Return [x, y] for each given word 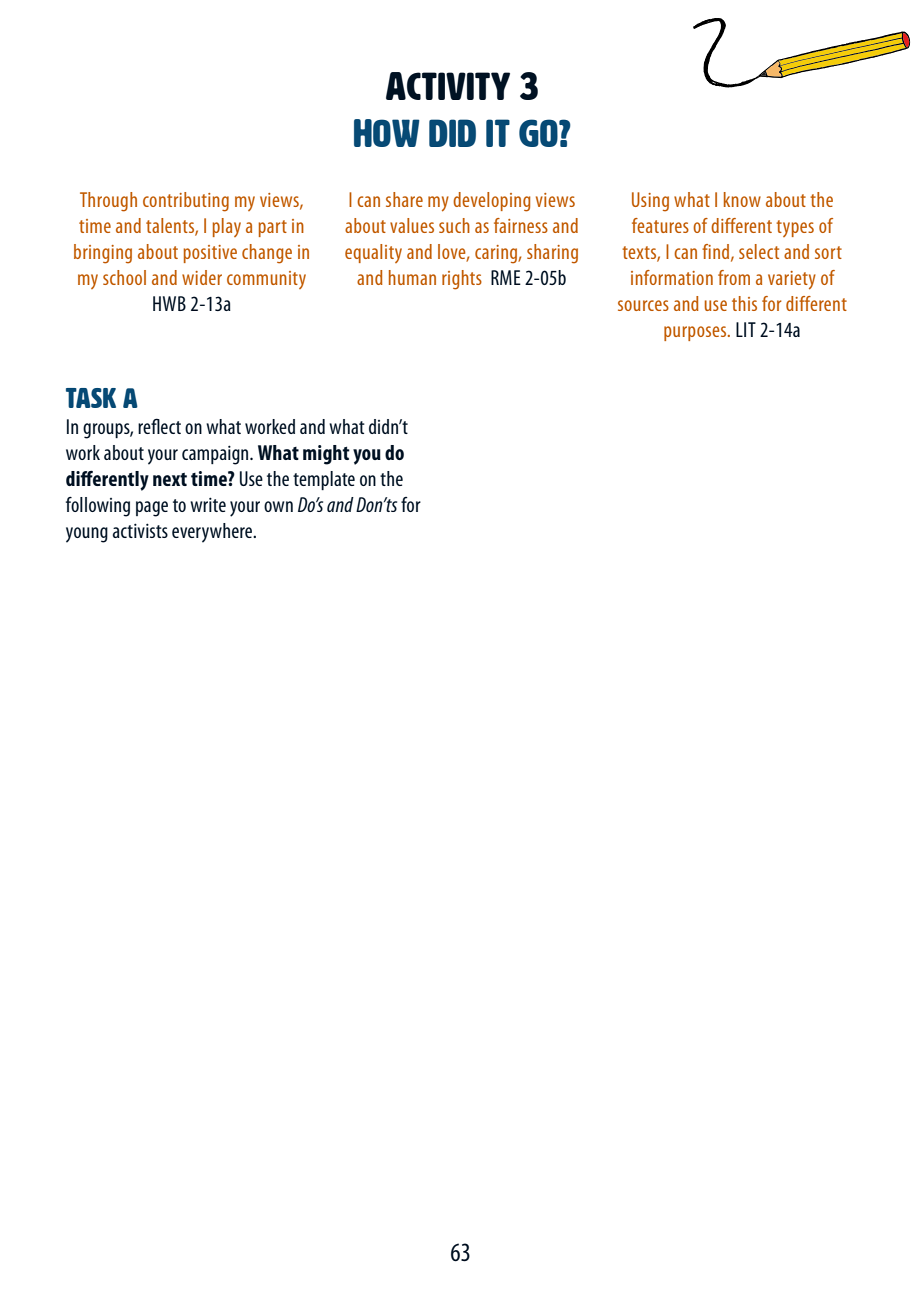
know [742, 199]
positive [210, 254]
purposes [696, 333]
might [326, 455]
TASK [91, 398]
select [759, 251]
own [278, 506]
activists [140, 530]
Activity [448, 86]
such [454, 225]
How [387, 133]
